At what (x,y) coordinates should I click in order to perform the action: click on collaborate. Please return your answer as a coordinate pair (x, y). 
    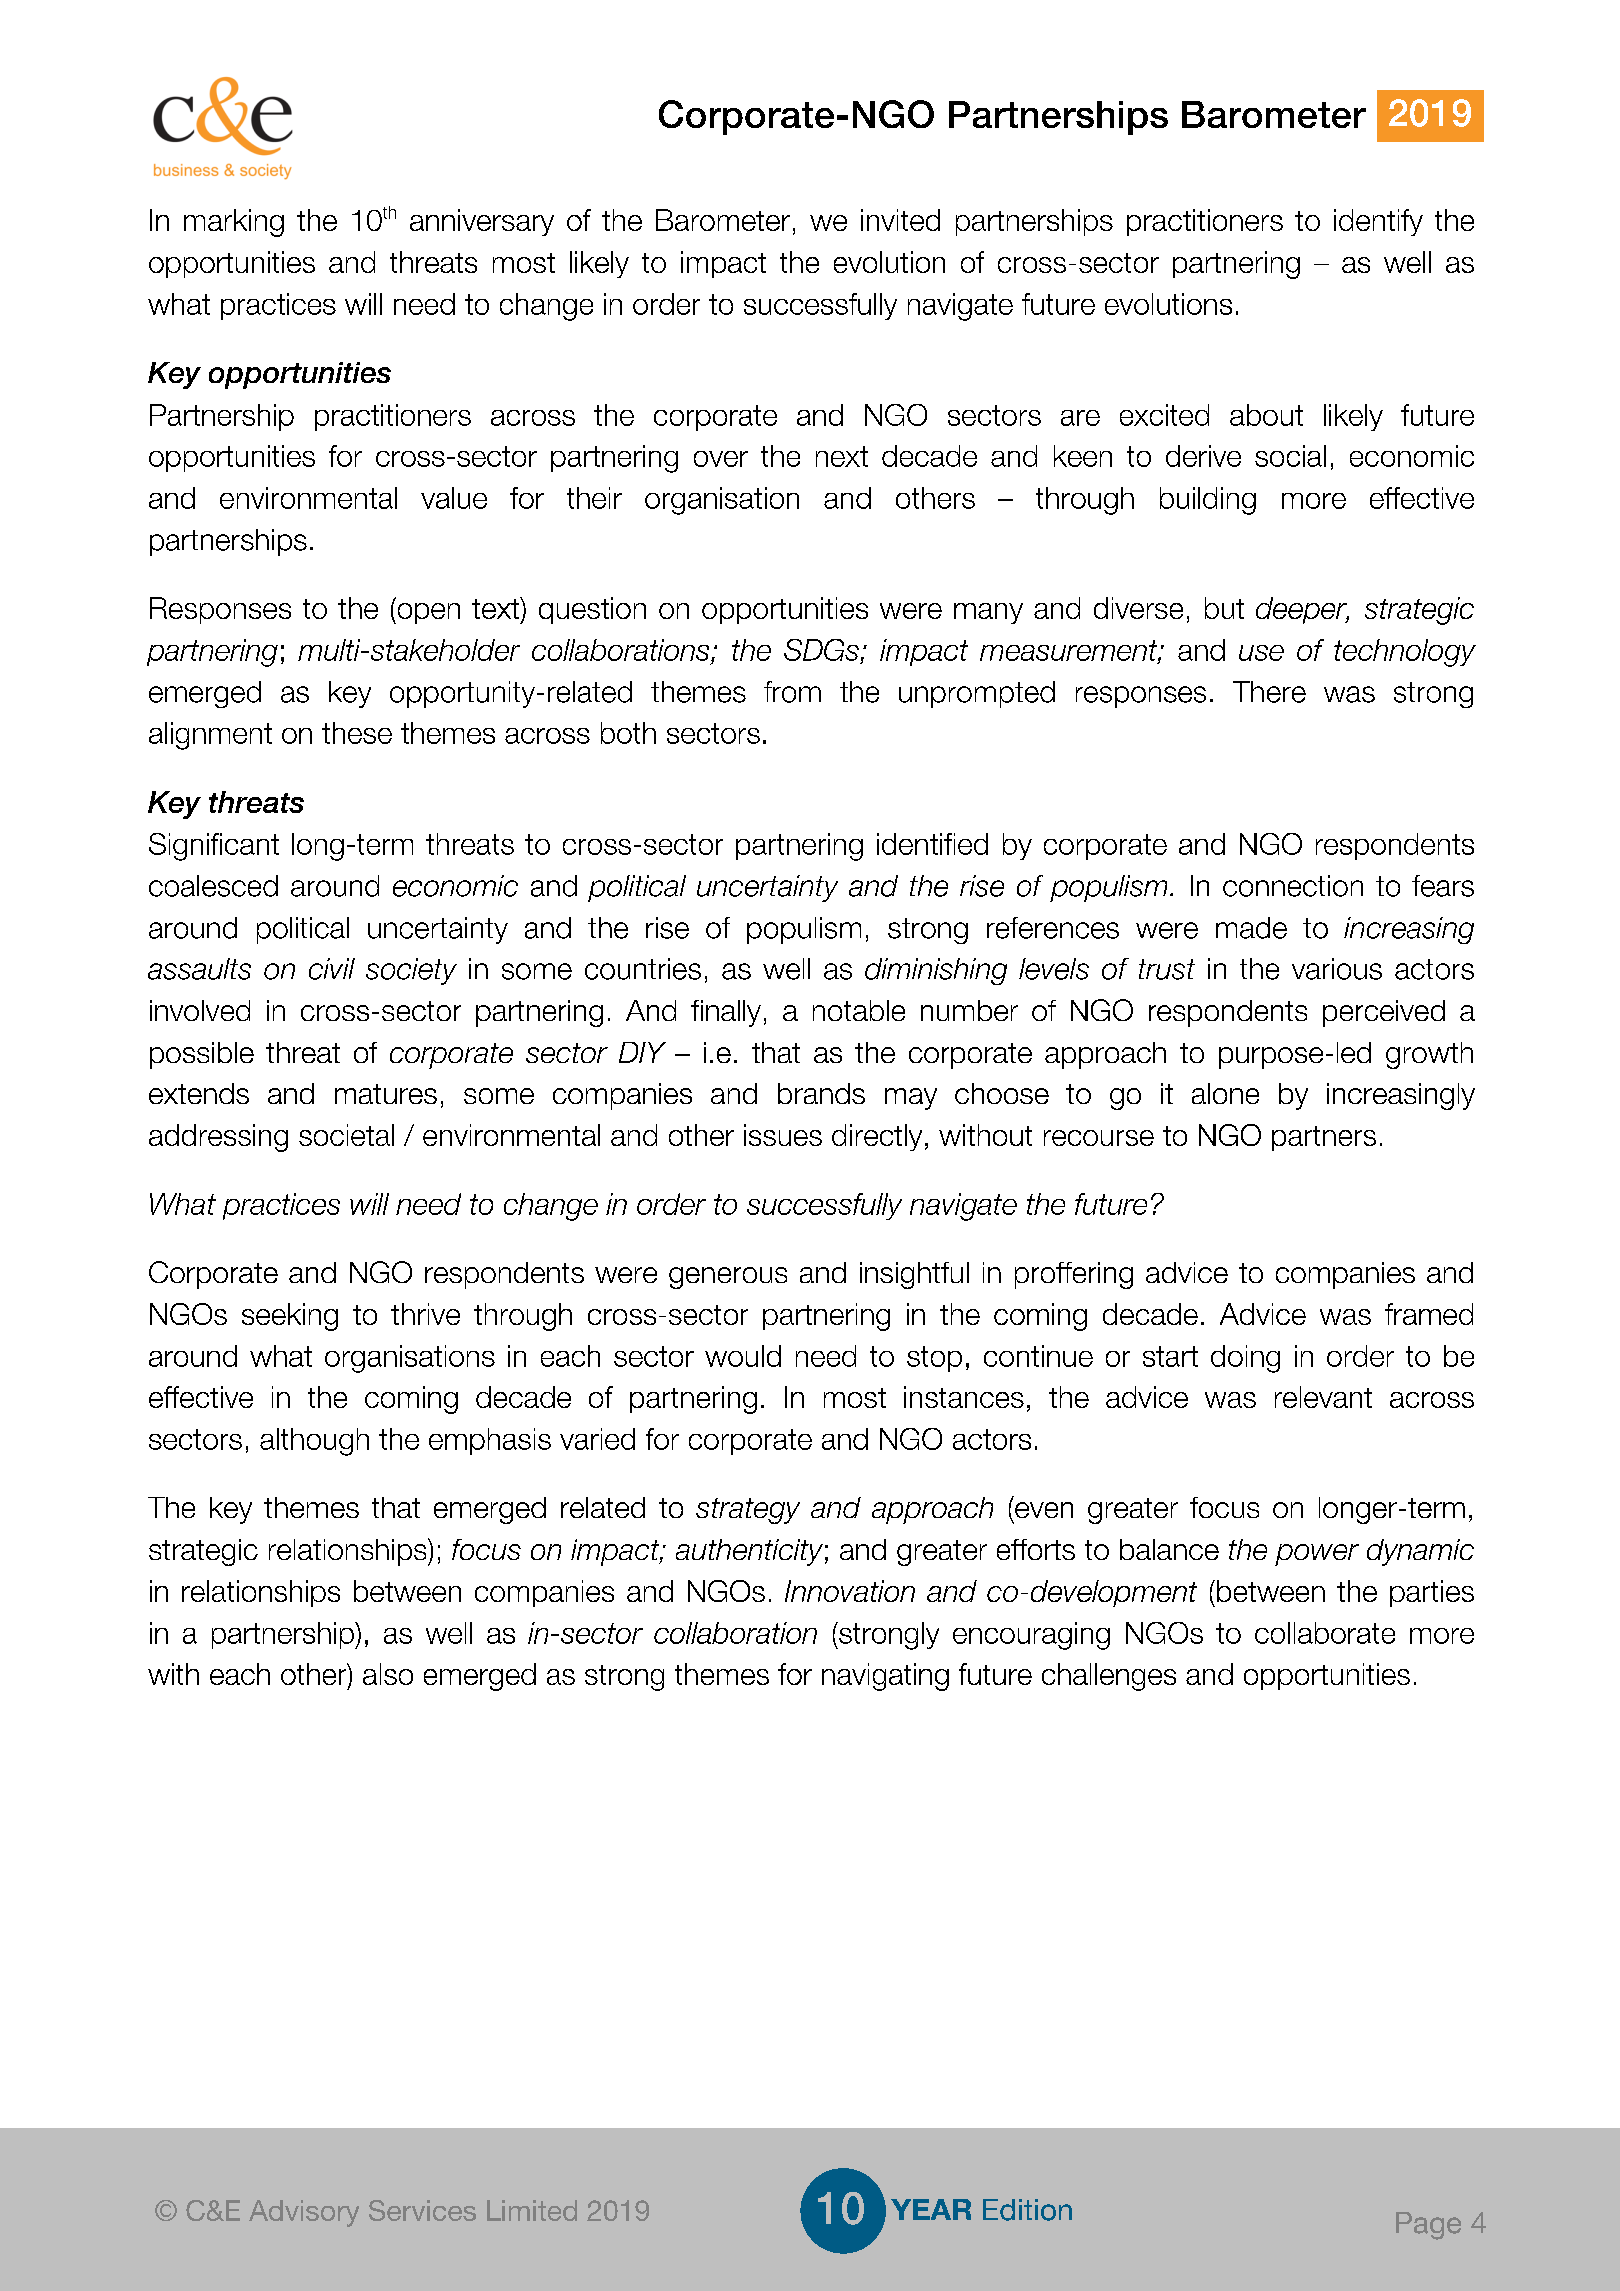
    Looking at the image, I should click on (1325, 1633).
